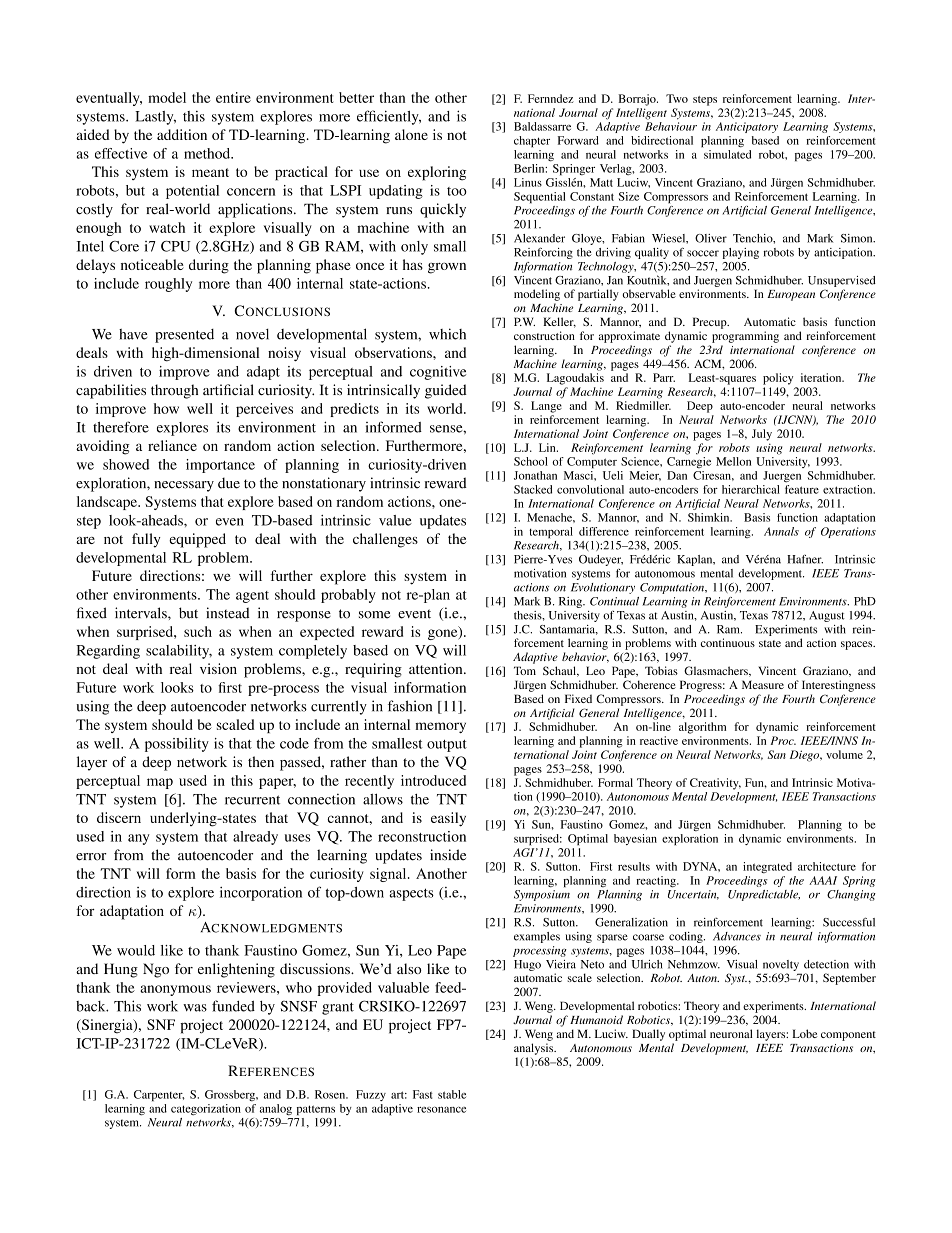  What do you see at coordinates (827, 616) in the document?
I see `August` at bounding box center [827, 616].
